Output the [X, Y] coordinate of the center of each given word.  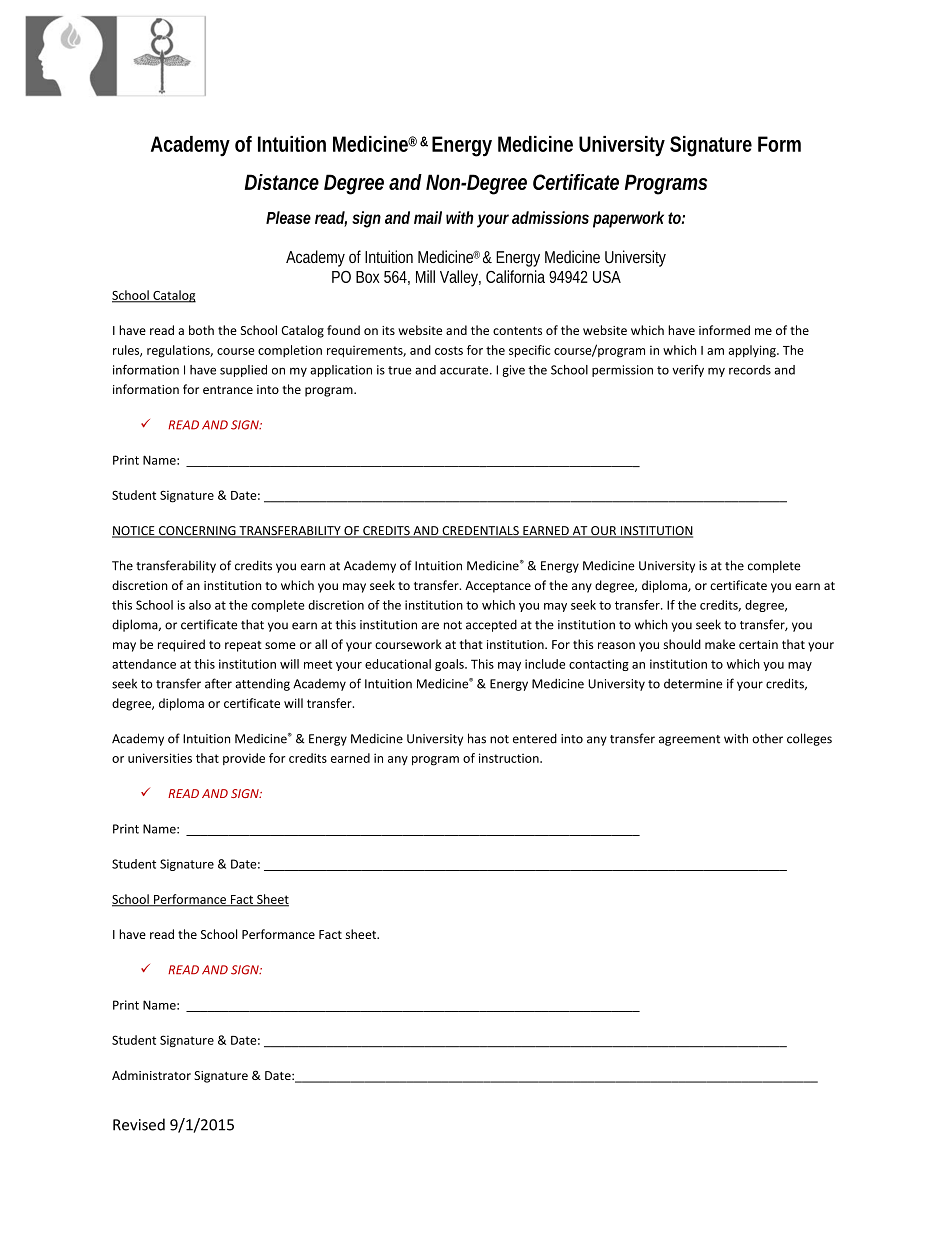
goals [450, 665]
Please [288, 217]
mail [428, 217]
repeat [243, 646]
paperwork [628, 219]
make [720, 644]
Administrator [151, 1075]
